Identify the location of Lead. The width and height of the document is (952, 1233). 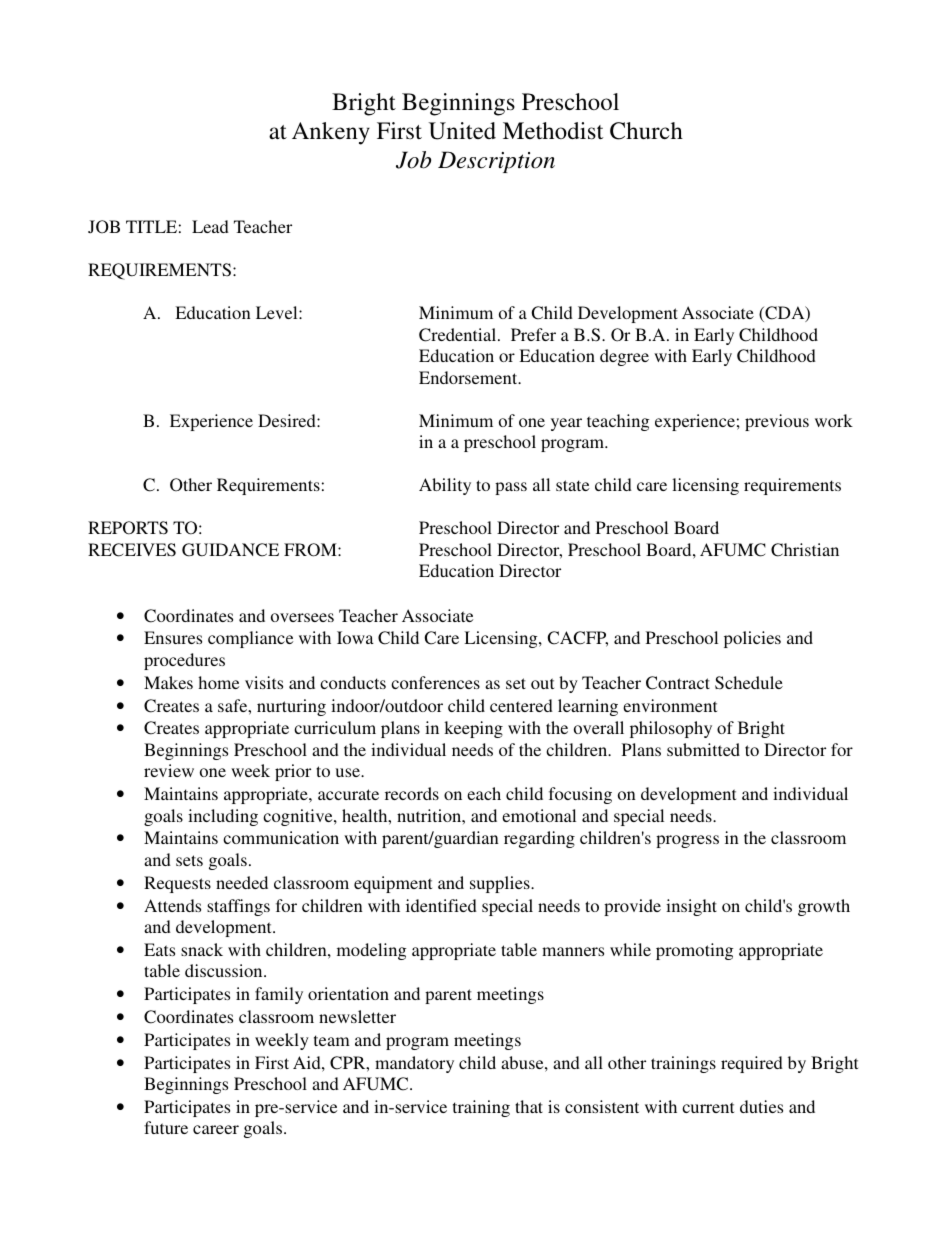
(210, 226).
